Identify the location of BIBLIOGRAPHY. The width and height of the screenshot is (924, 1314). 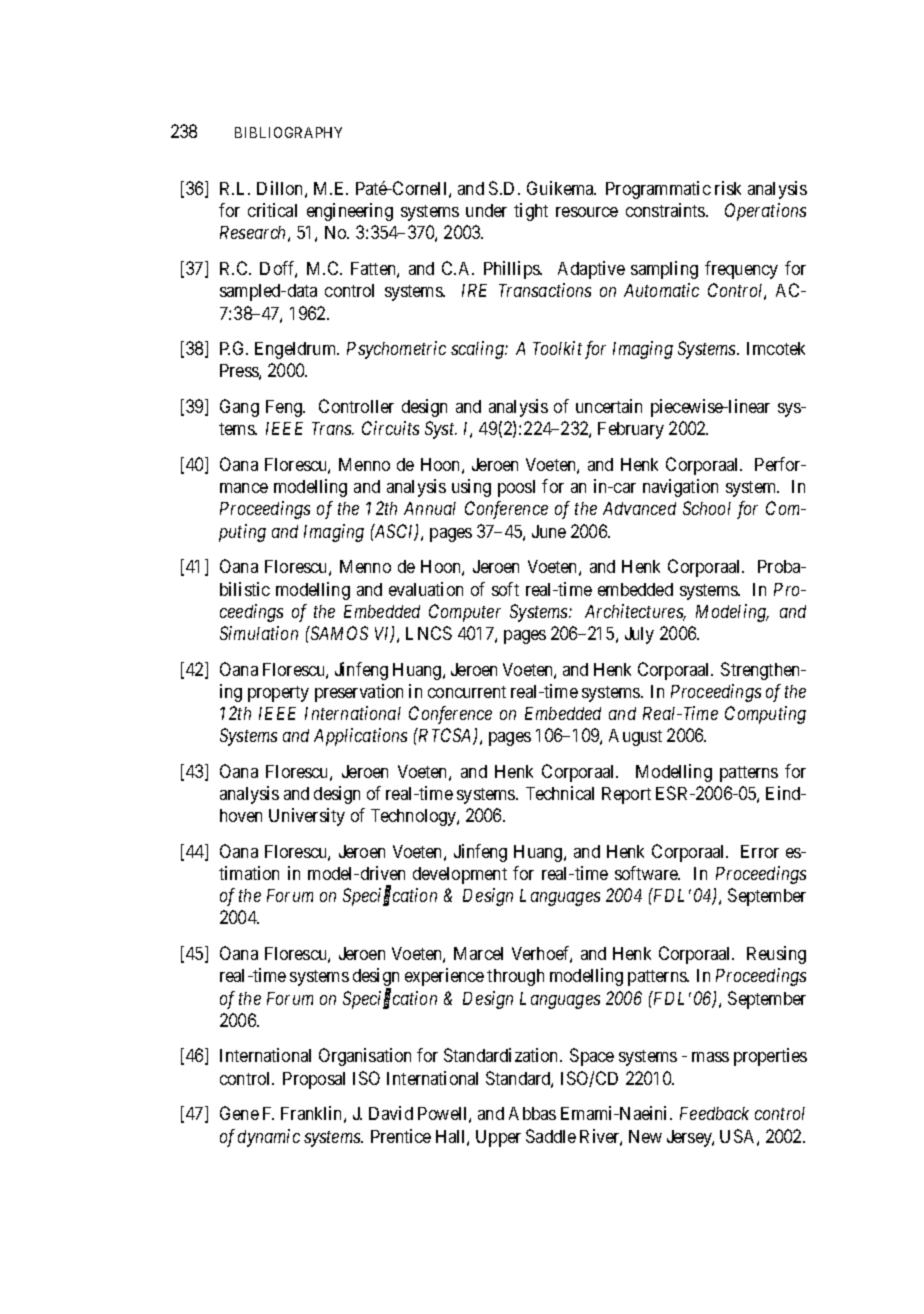
(288, 132).
